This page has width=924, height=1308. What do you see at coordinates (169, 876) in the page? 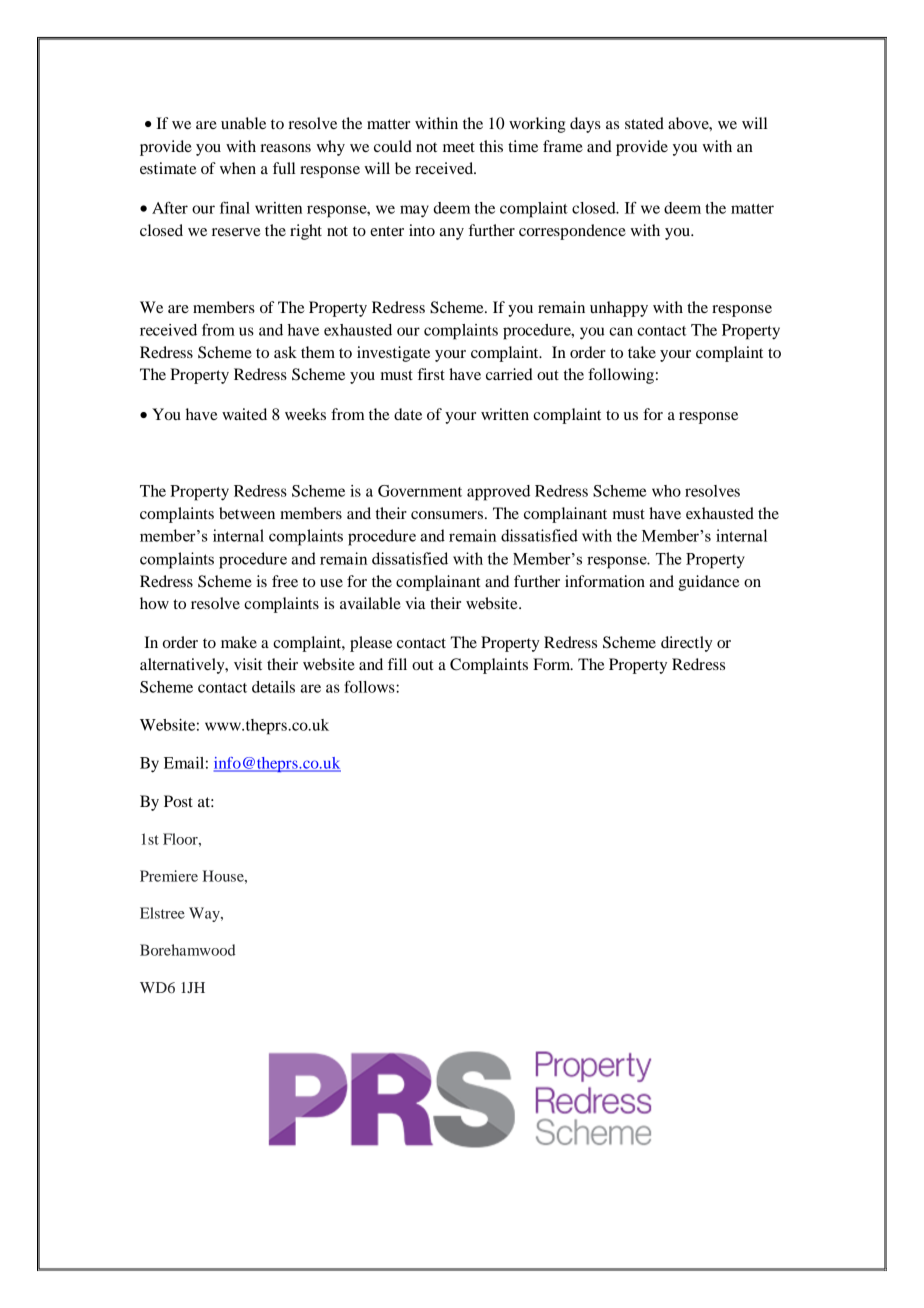
I see `Premiere` at bounding box center [169, 876].
